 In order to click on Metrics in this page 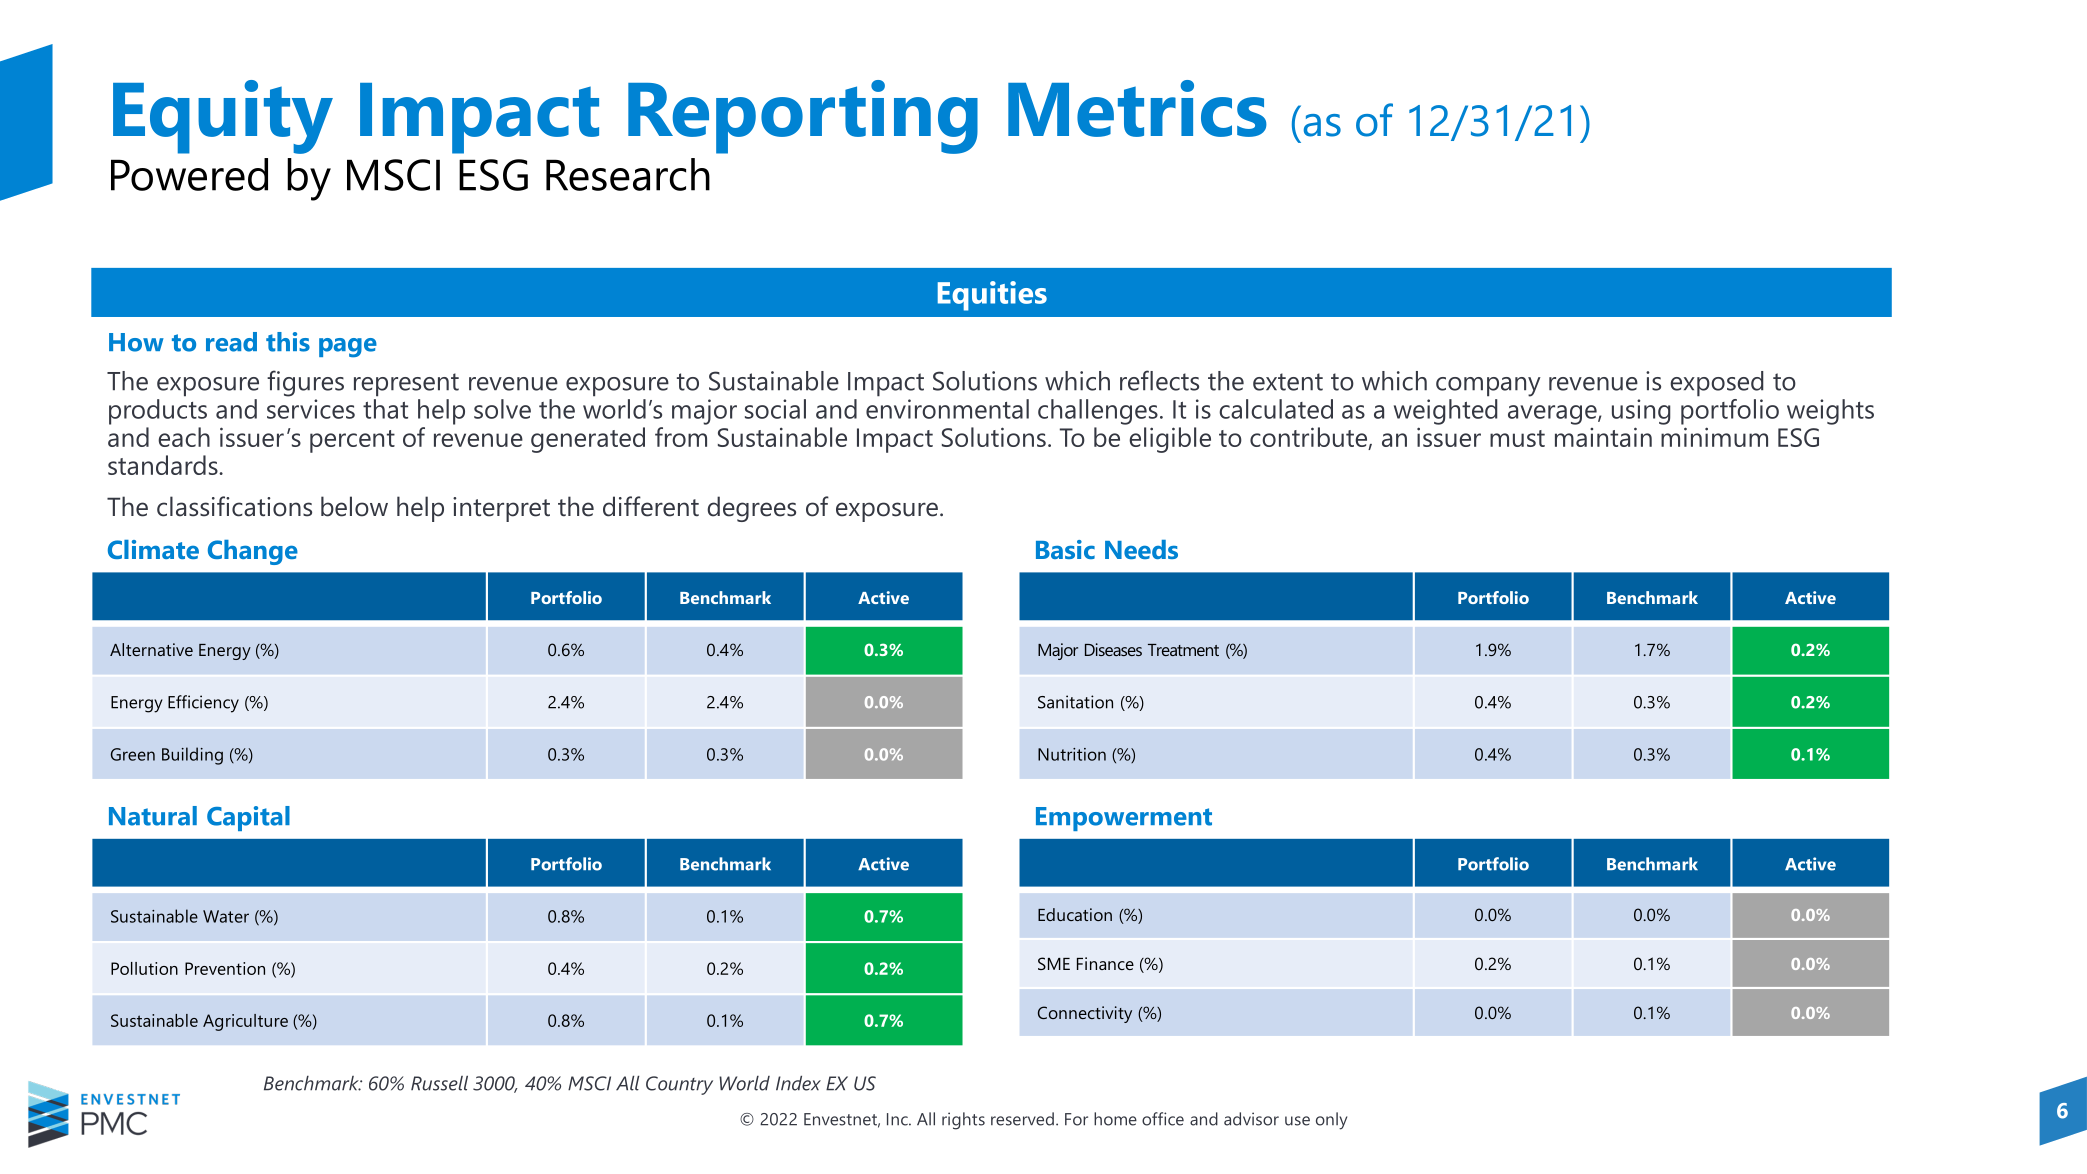, I will do `click(1137, 108)`.
